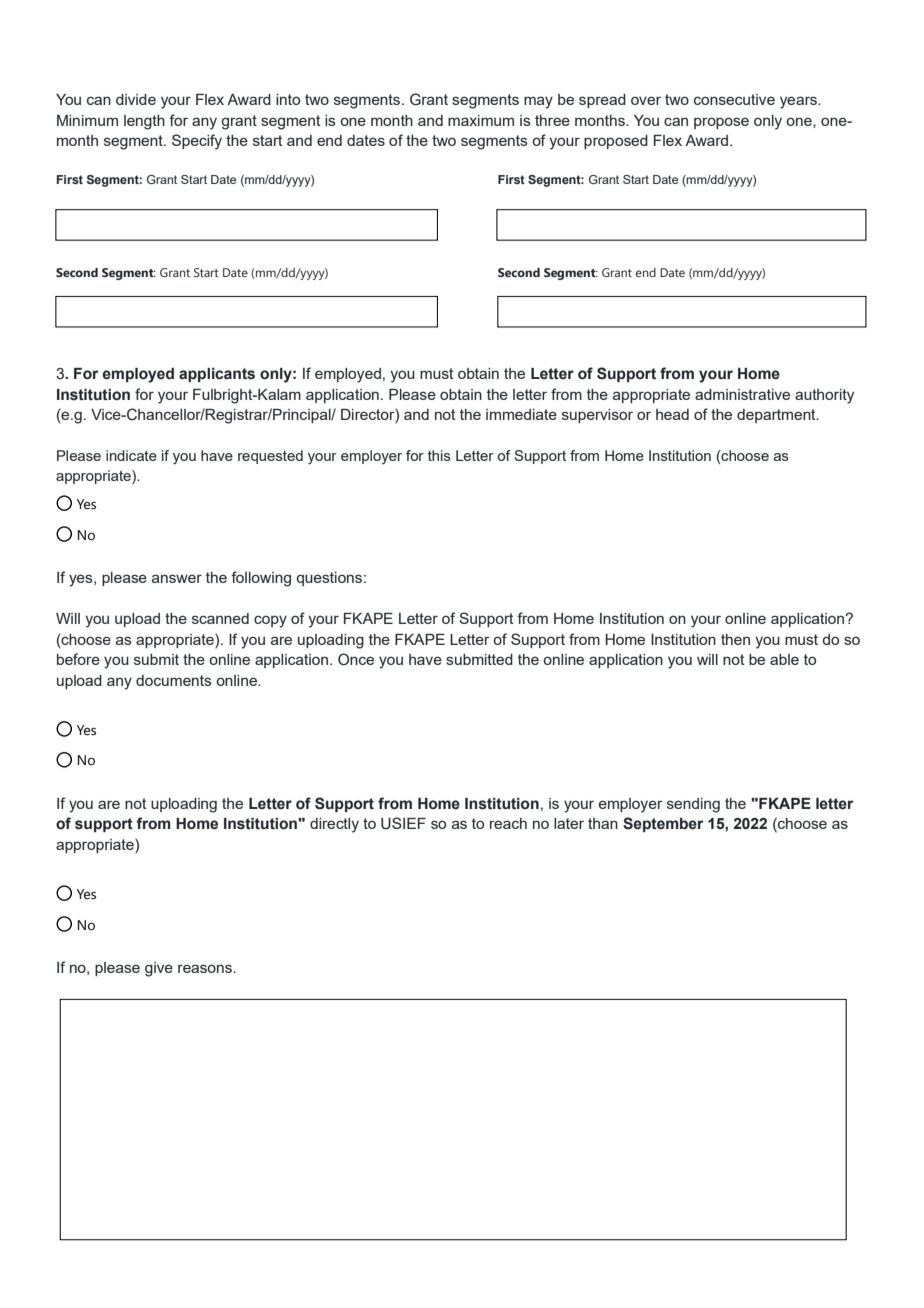 The height and width of the page is (1308, 924). What do you see at coordinates (177, 578) in the page?
I see `answer` at bounding box center [177, 578].
